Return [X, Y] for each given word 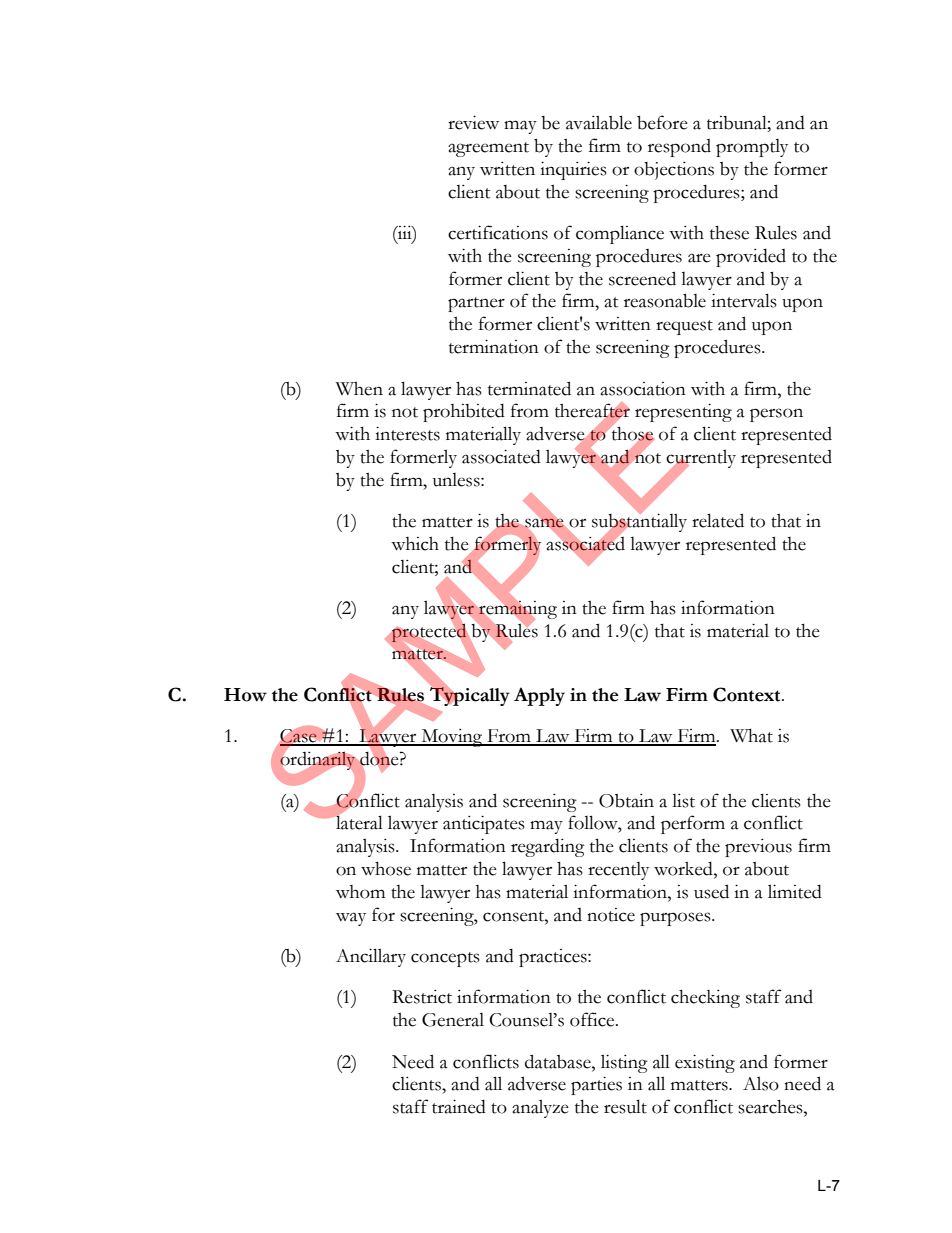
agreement [488, 149]
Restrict [422, 997]
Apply [539, 696]
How [245, 695]
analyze [540, 1108]
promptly [752, 148]
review [473, 122]
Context [748, 694]
